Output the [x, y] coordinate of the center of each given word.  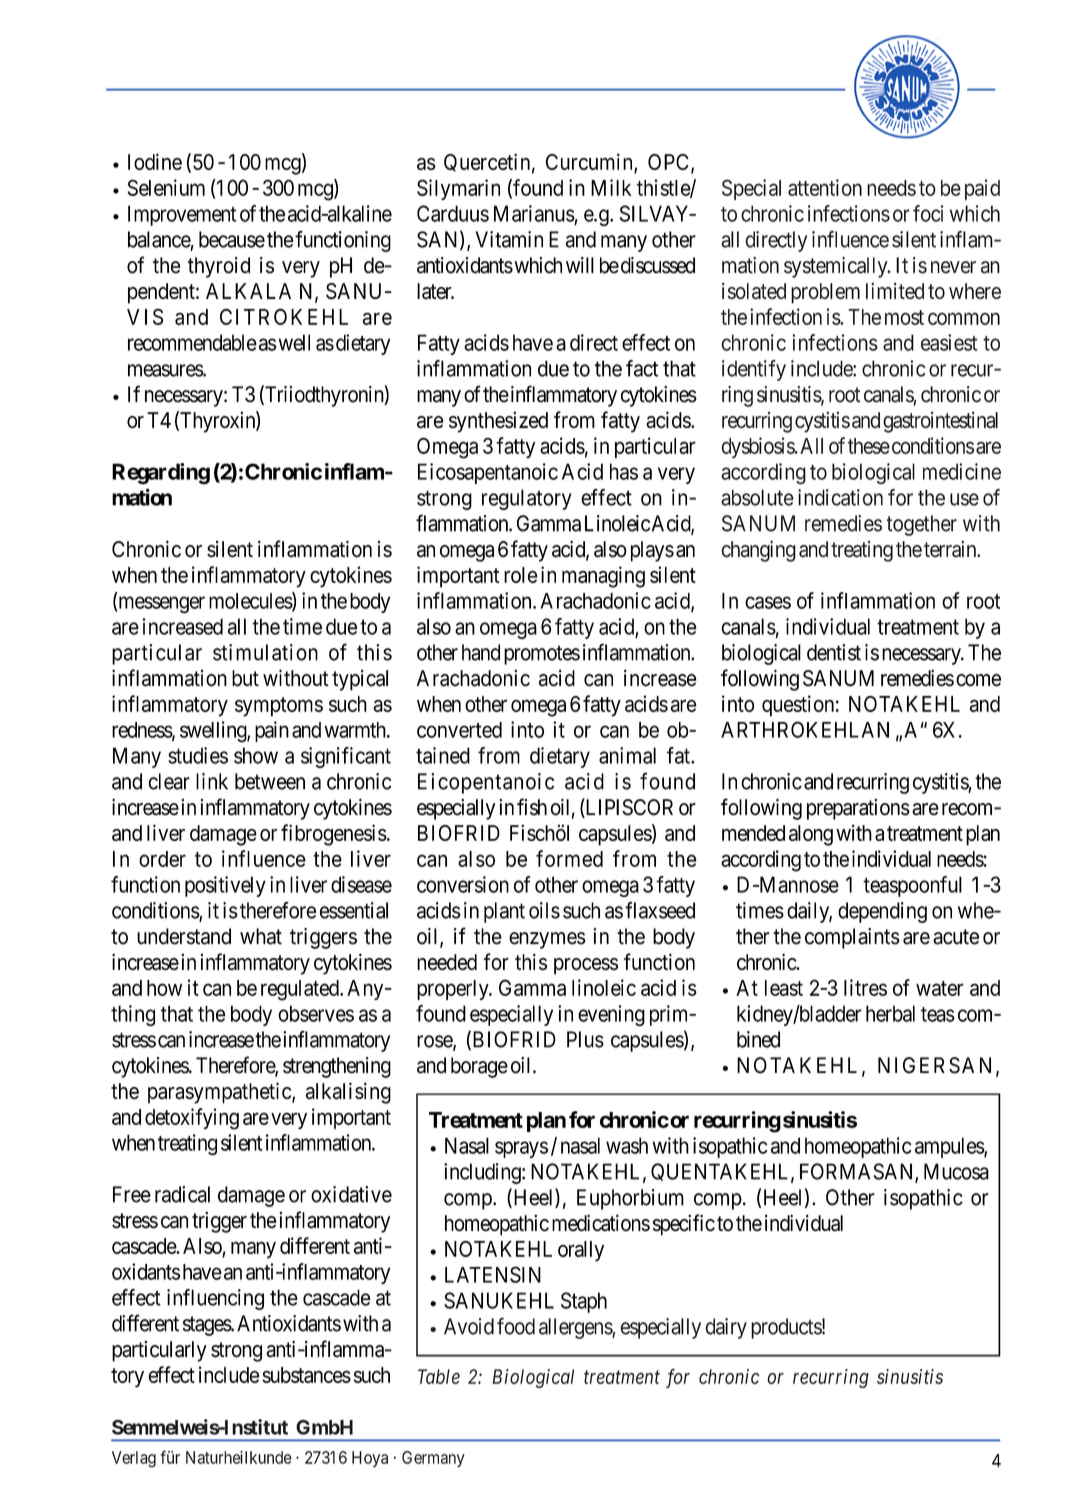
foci [928, 213]
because [232, 239]
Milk [611, 187]
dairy [726, 1328]
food [516, 1326]
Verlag [134, 1459]
